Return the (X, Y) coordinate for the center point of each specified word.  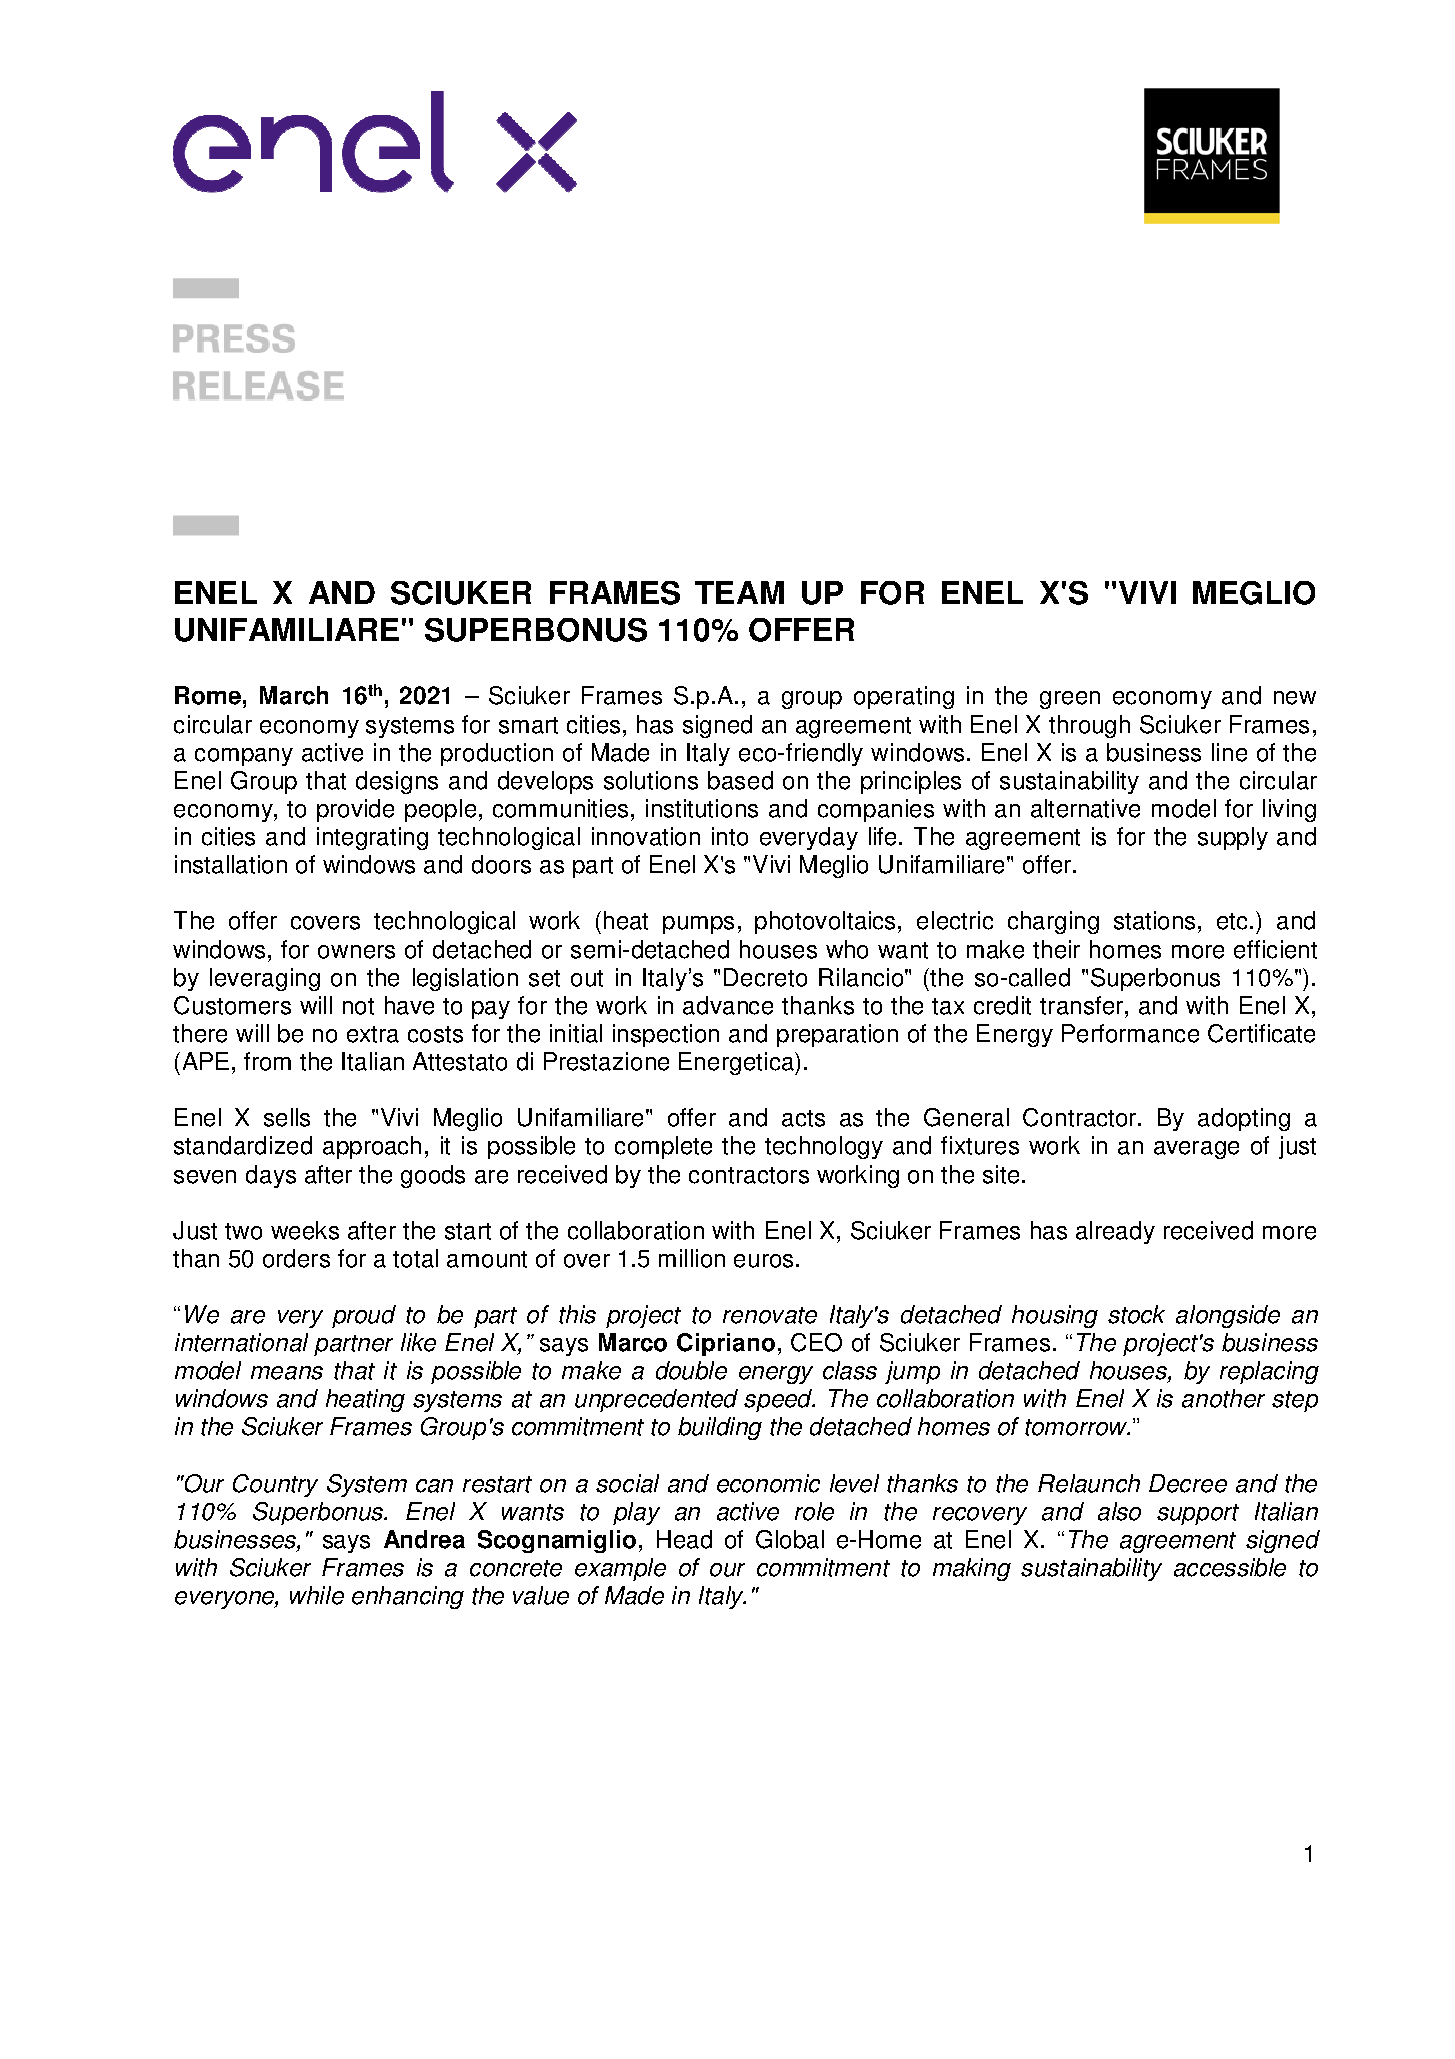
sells (287, 1117)
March (294, 695)
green (1070, 700)
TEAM (739, 592)
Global (790, 1539)
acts (803, 1118)
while (317, 1595)
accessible (1230, 1567)
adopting (1244, 1119)
